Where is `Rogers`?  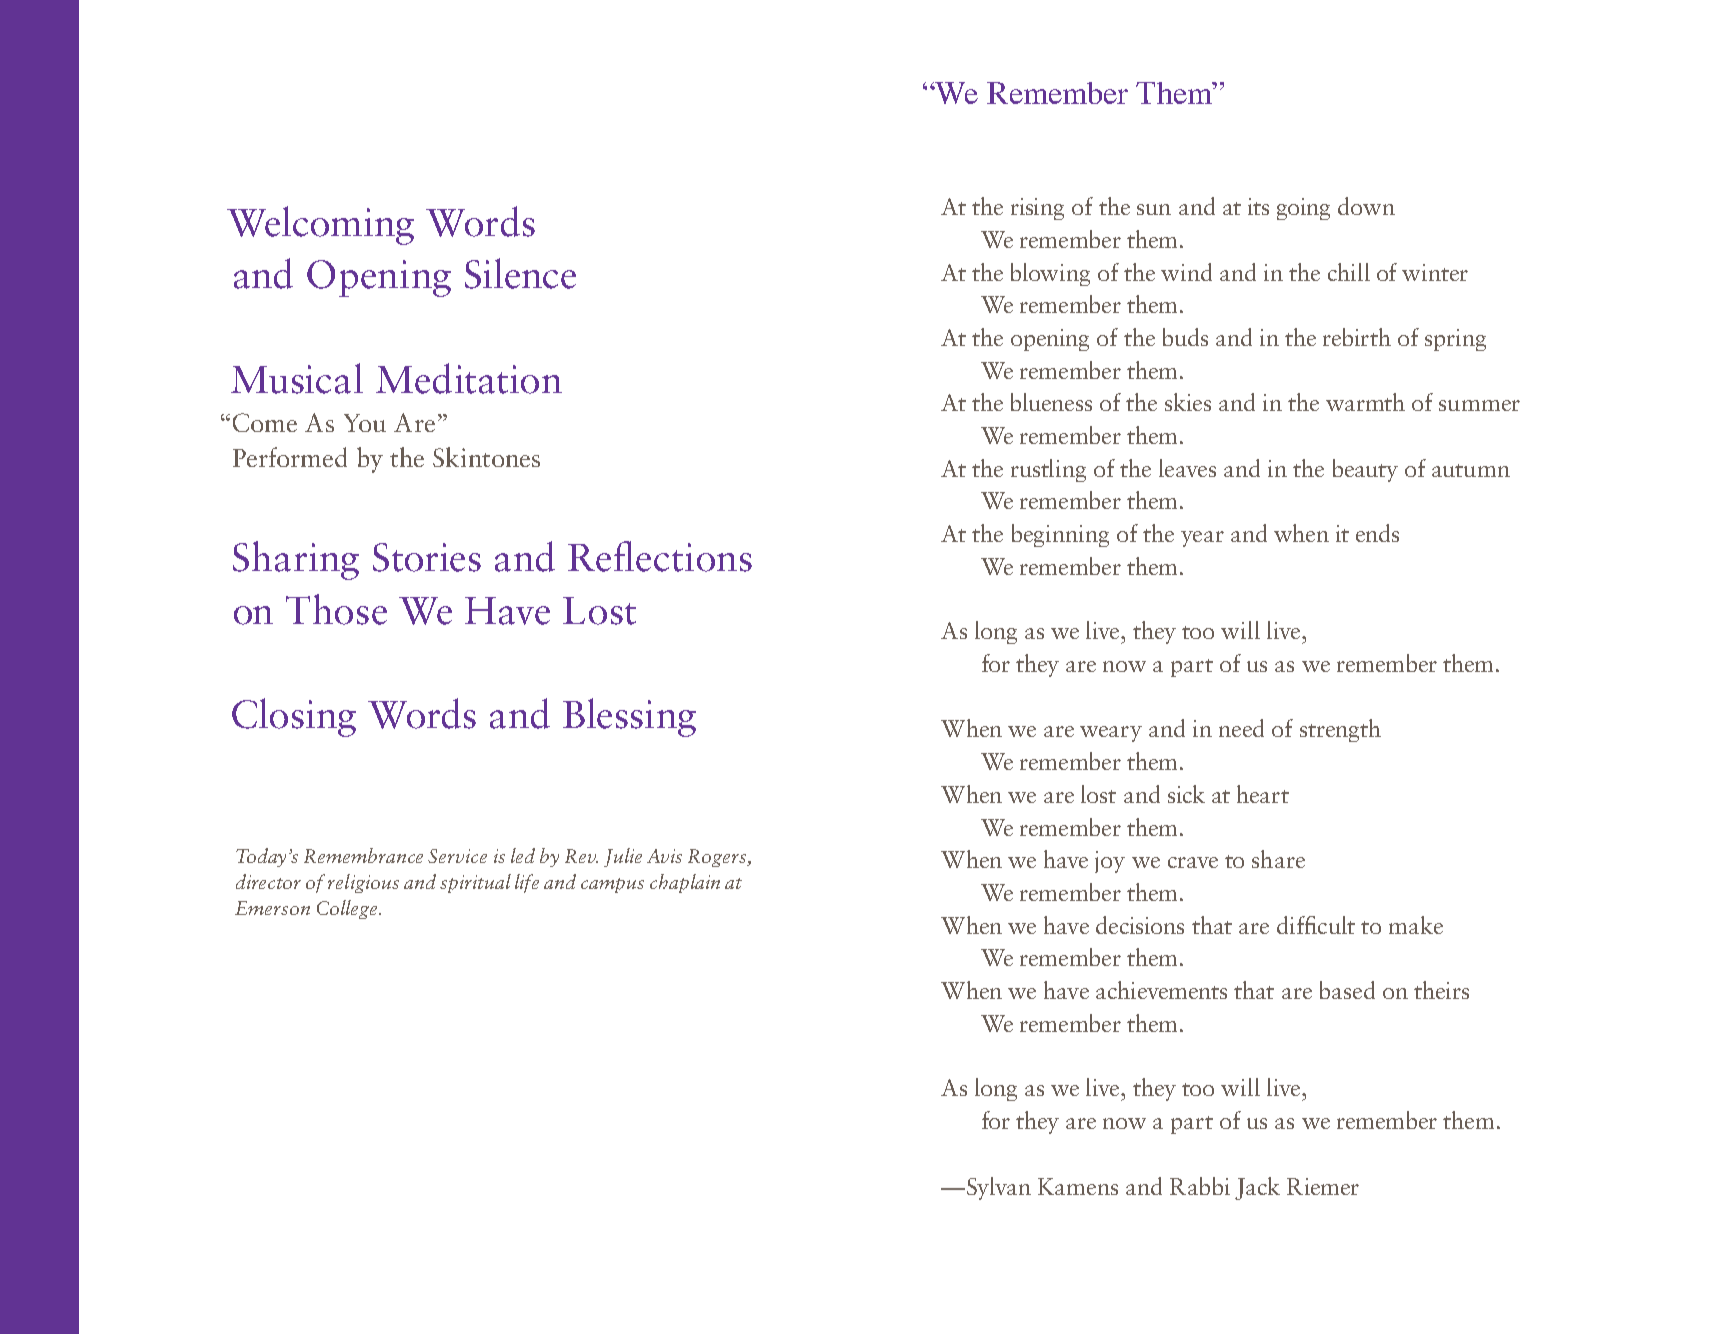
Rogers is located at coordinates (718, 858).
